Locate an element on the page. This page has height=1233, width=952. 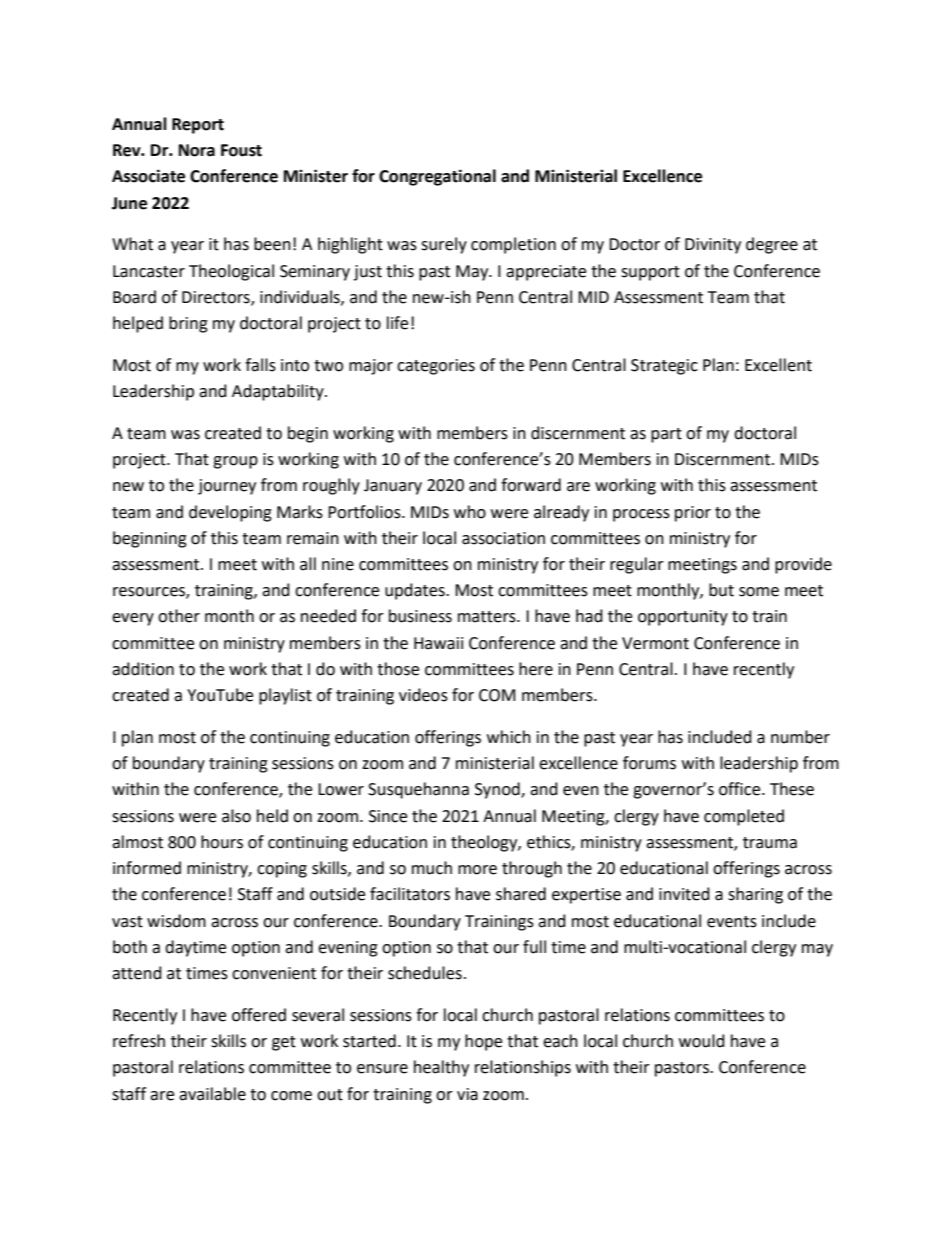
Nora is located at coordinates (197, 150).
